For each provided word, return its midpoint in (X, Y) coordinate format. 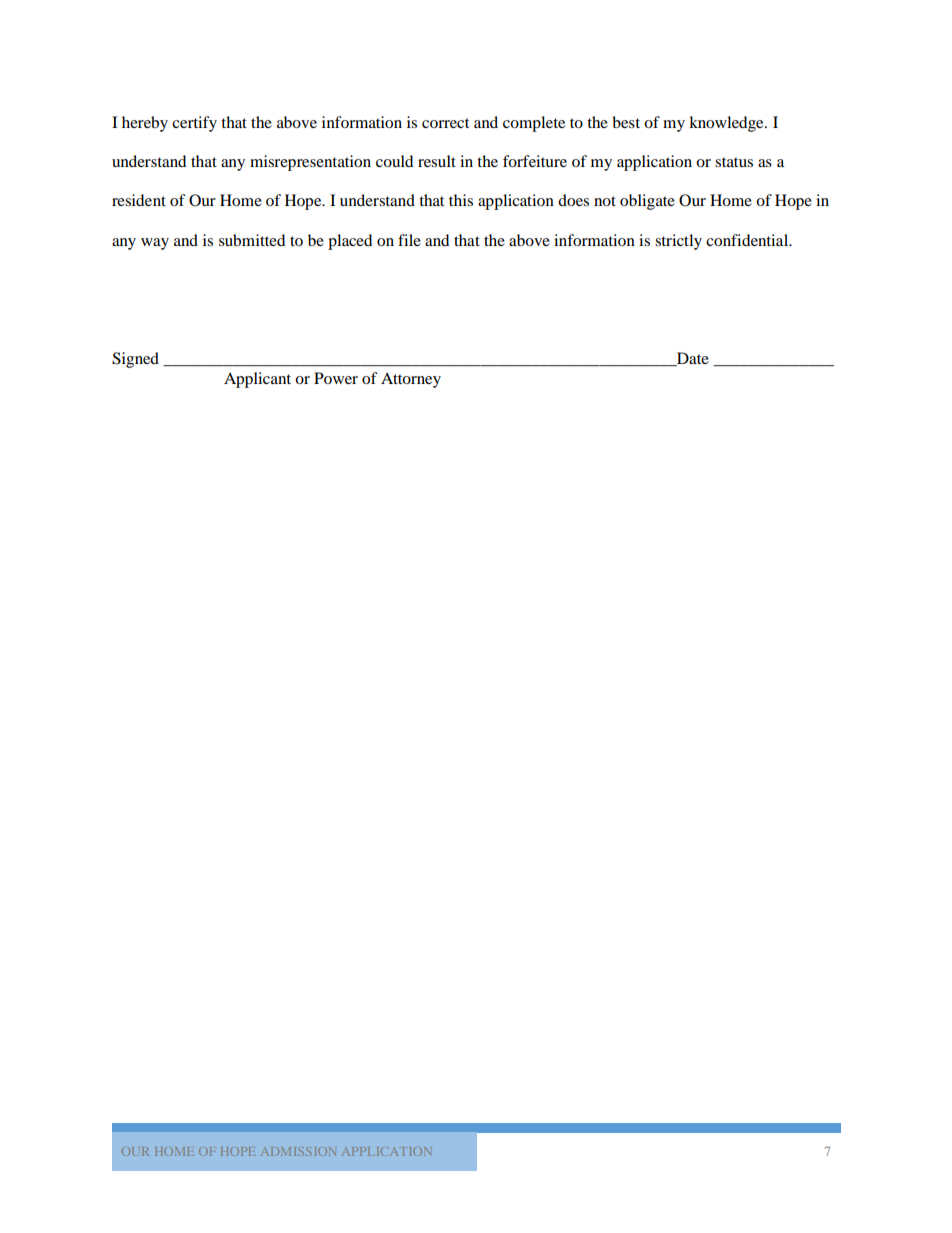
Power (336, 378)
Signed (135, 360)
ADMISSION (298, 1151)
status (734, 162)
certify (194, 124)
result (437, 161)
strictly (678, 242)
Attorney (411, 380)
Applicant (257, 380)
